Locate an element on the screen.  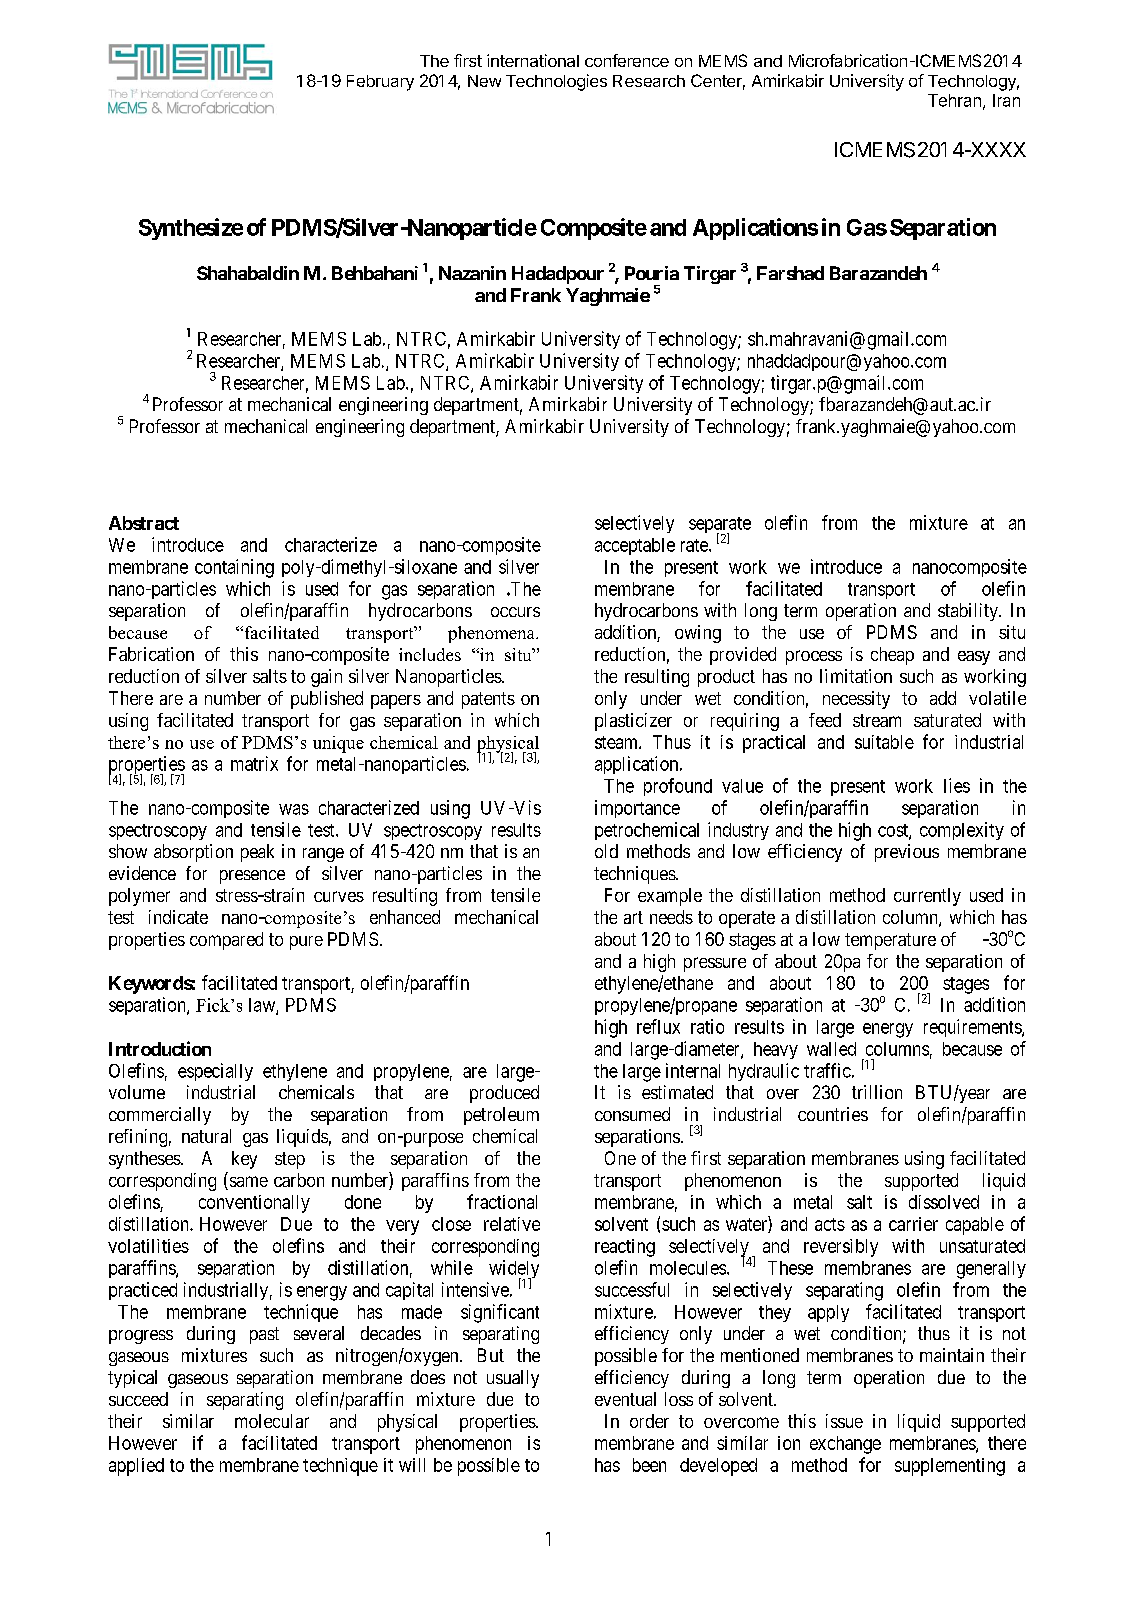
Technologies is located at coordinates (556, 82).
